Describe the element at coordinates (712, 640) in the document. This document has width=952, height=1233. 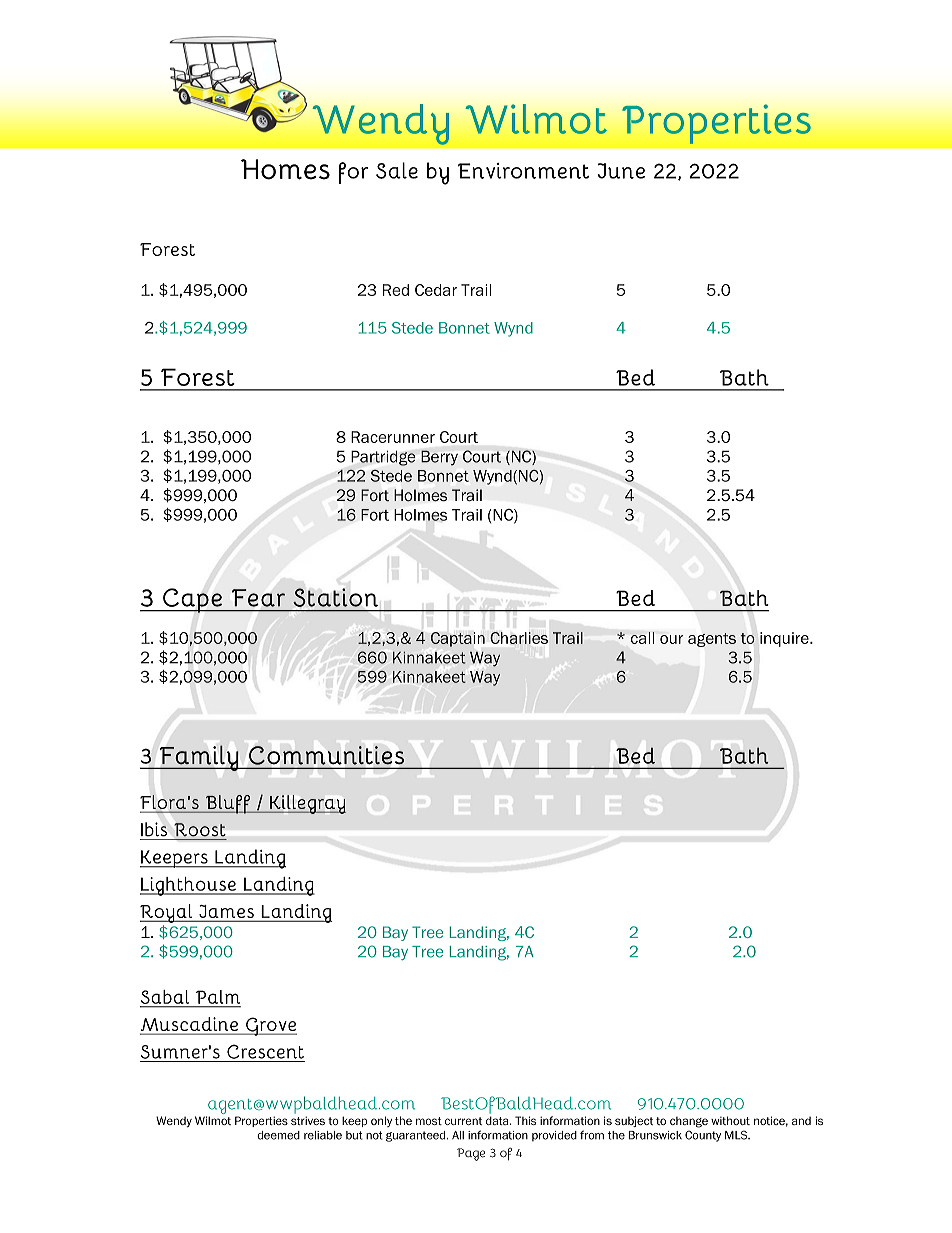
I see `agents` at that location.
